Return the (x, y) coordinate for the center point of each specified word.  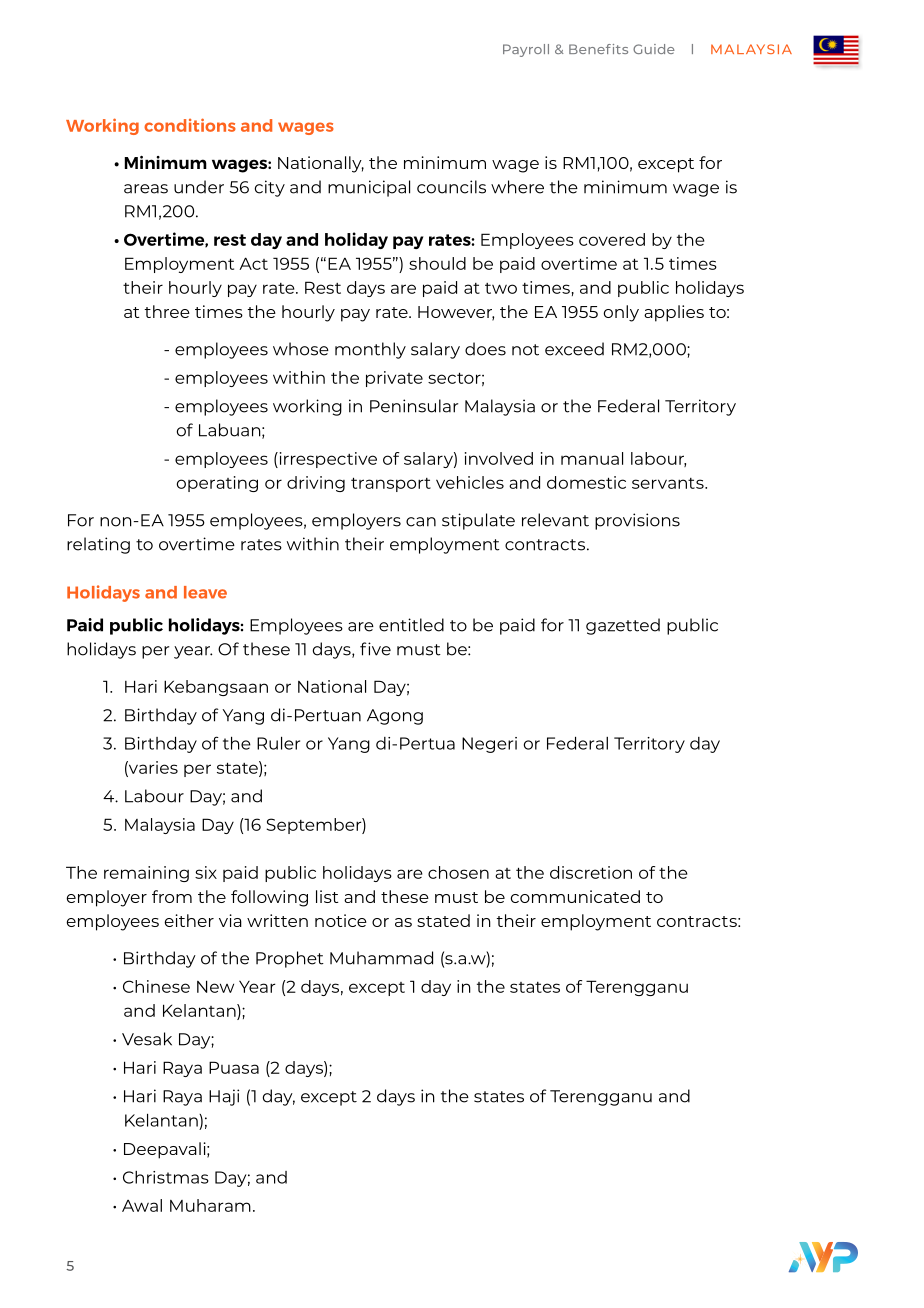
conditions (190, 125)
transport (391, 484)
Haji (224, 1097)
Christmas (166, 1177)
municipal (369, 188)
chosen (458, 872)
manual (592, 458)
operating (217, 484)
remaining (146, 874)
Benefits (598, 49)
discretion (591, 872)
